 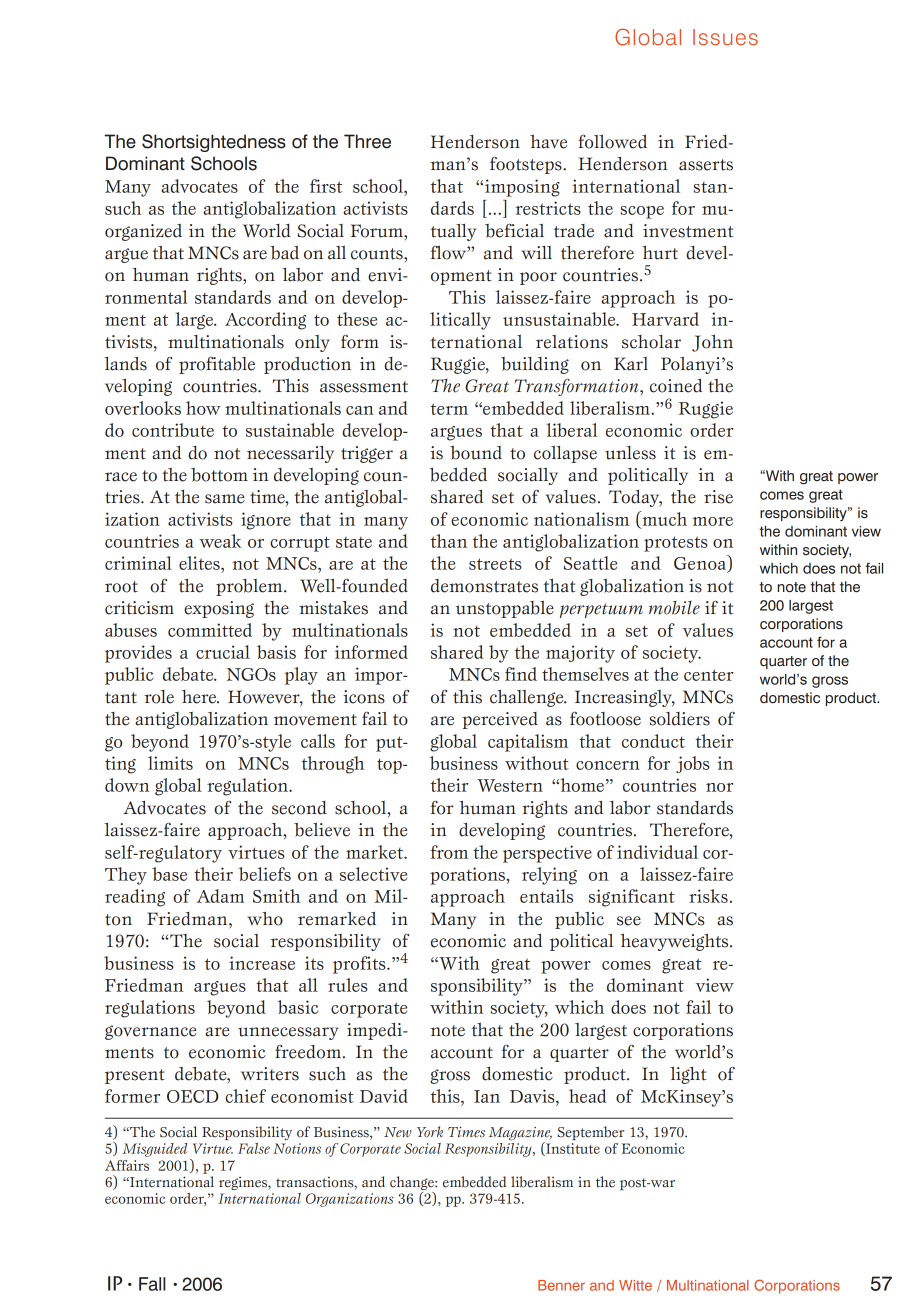 I want to click on Three, so click(x=367, y=141).
